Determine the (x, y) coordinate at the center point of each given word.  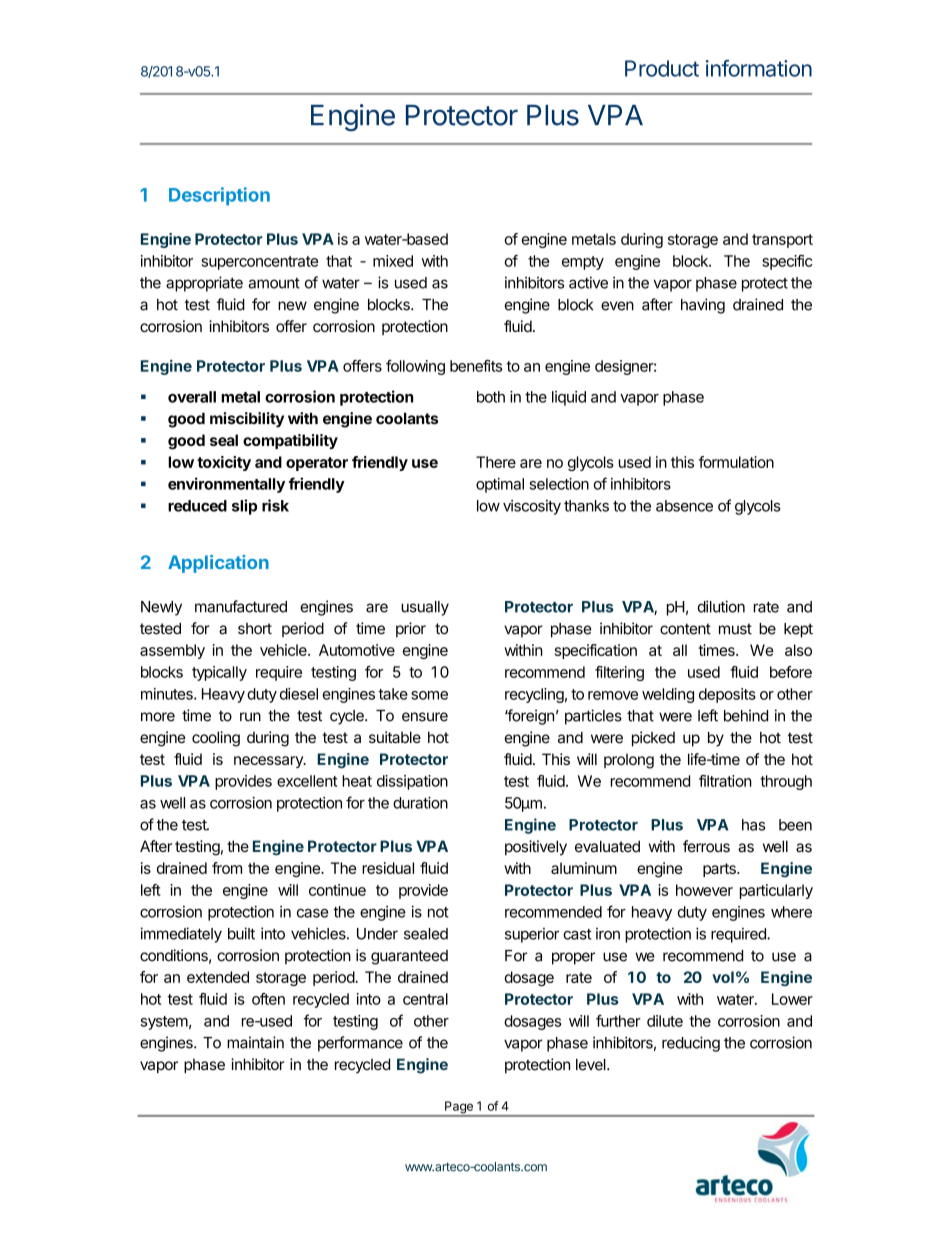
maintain (255, 1042)
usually (425, 608)
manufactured (241, 606)
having (703, 306)
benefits (476, 366)
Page (459, 1108)
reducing (691, 1044)
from (227, 868)
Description (219, 196)
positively (536, 848)
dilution (721, 606)
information (759, 68)
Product (662, 68)
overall (192, 397)
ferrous (706, 846)
